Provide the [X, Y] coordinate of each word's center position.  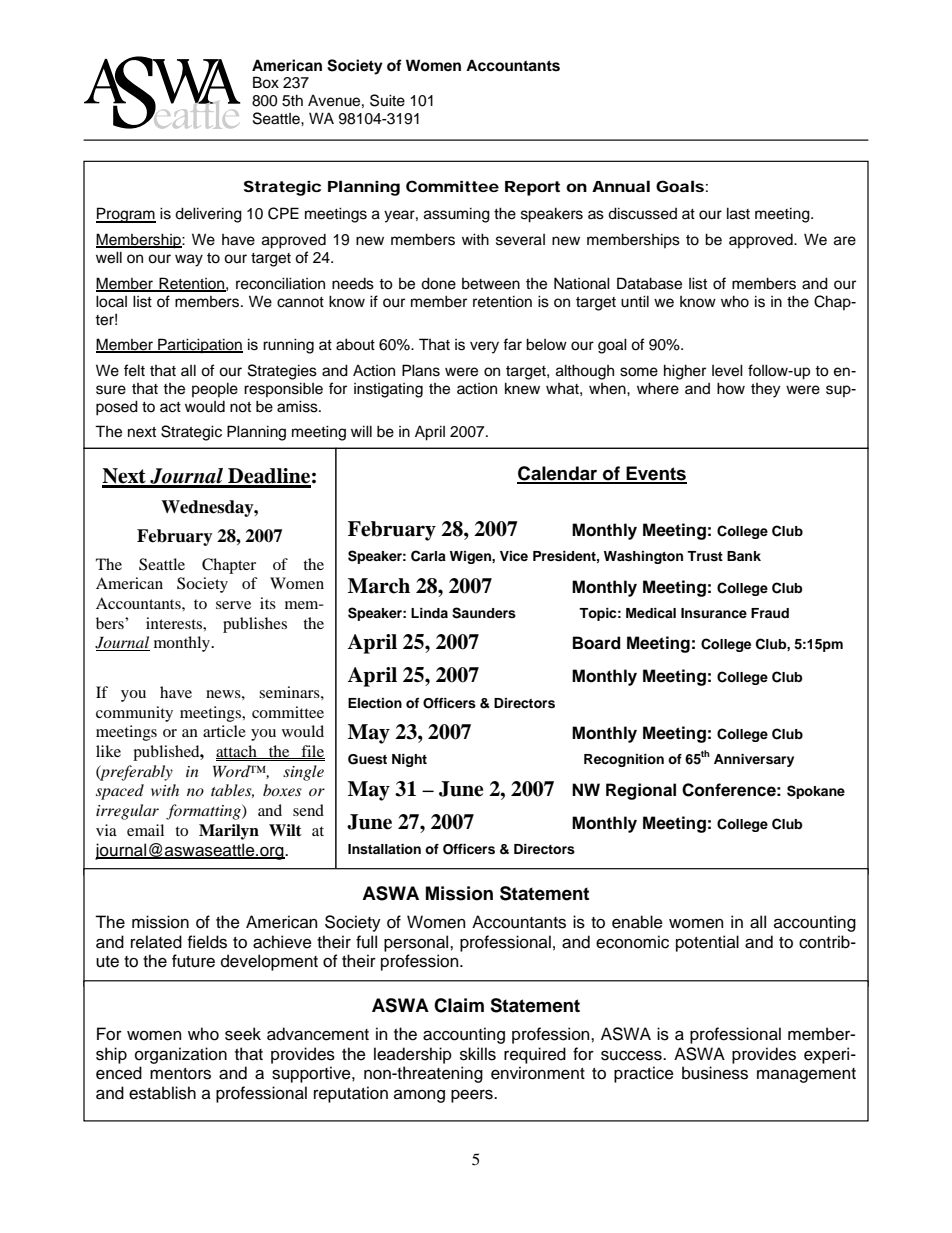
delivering [208, 215]
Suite [387, 100]
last [738, 213]
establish [162, 1093]
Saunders [484, 613]
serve [233, 605]
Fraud [770, 613]
